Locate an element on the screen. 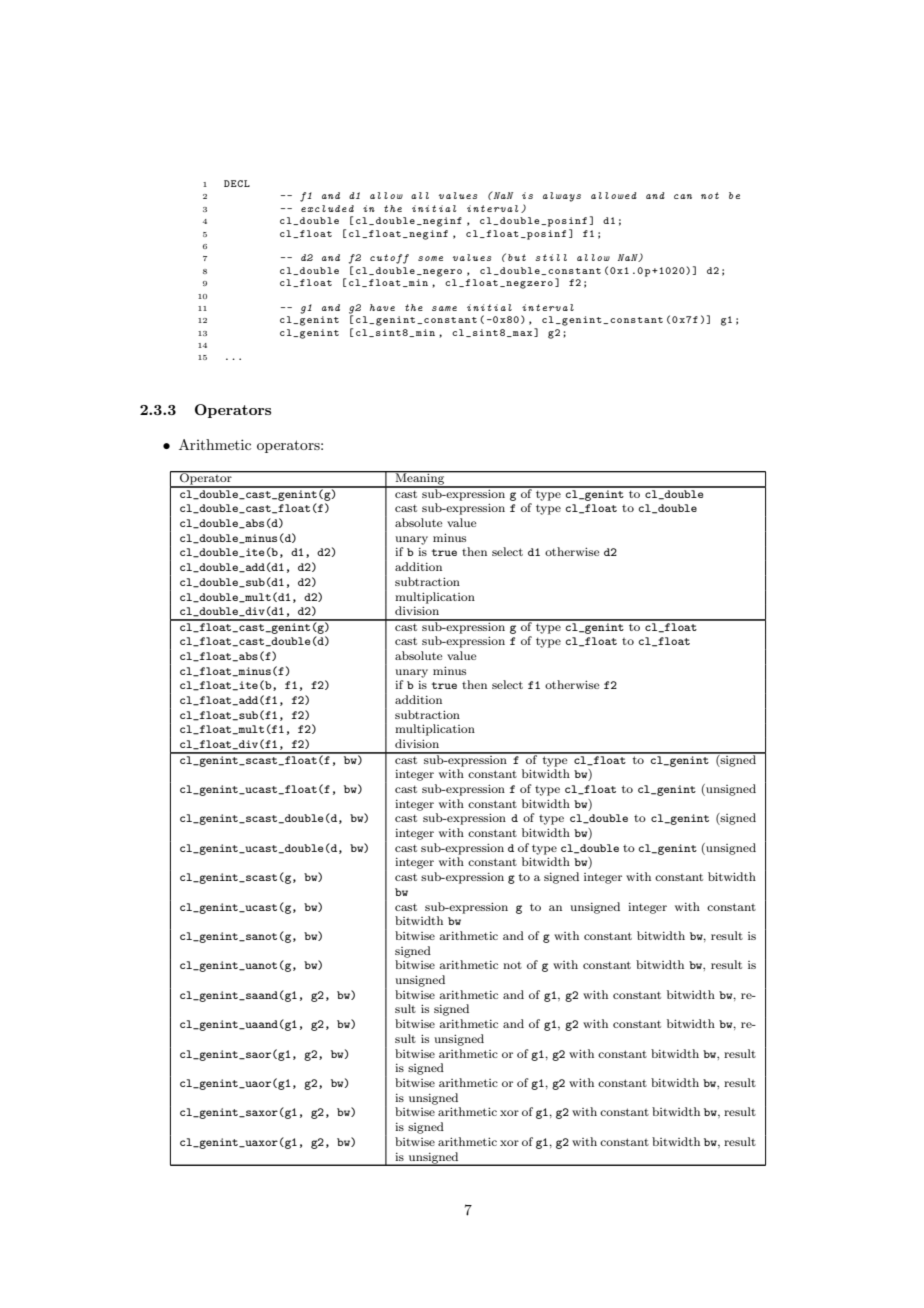 The image size is (924, 1308). can is located at coordinates (683, 196).
